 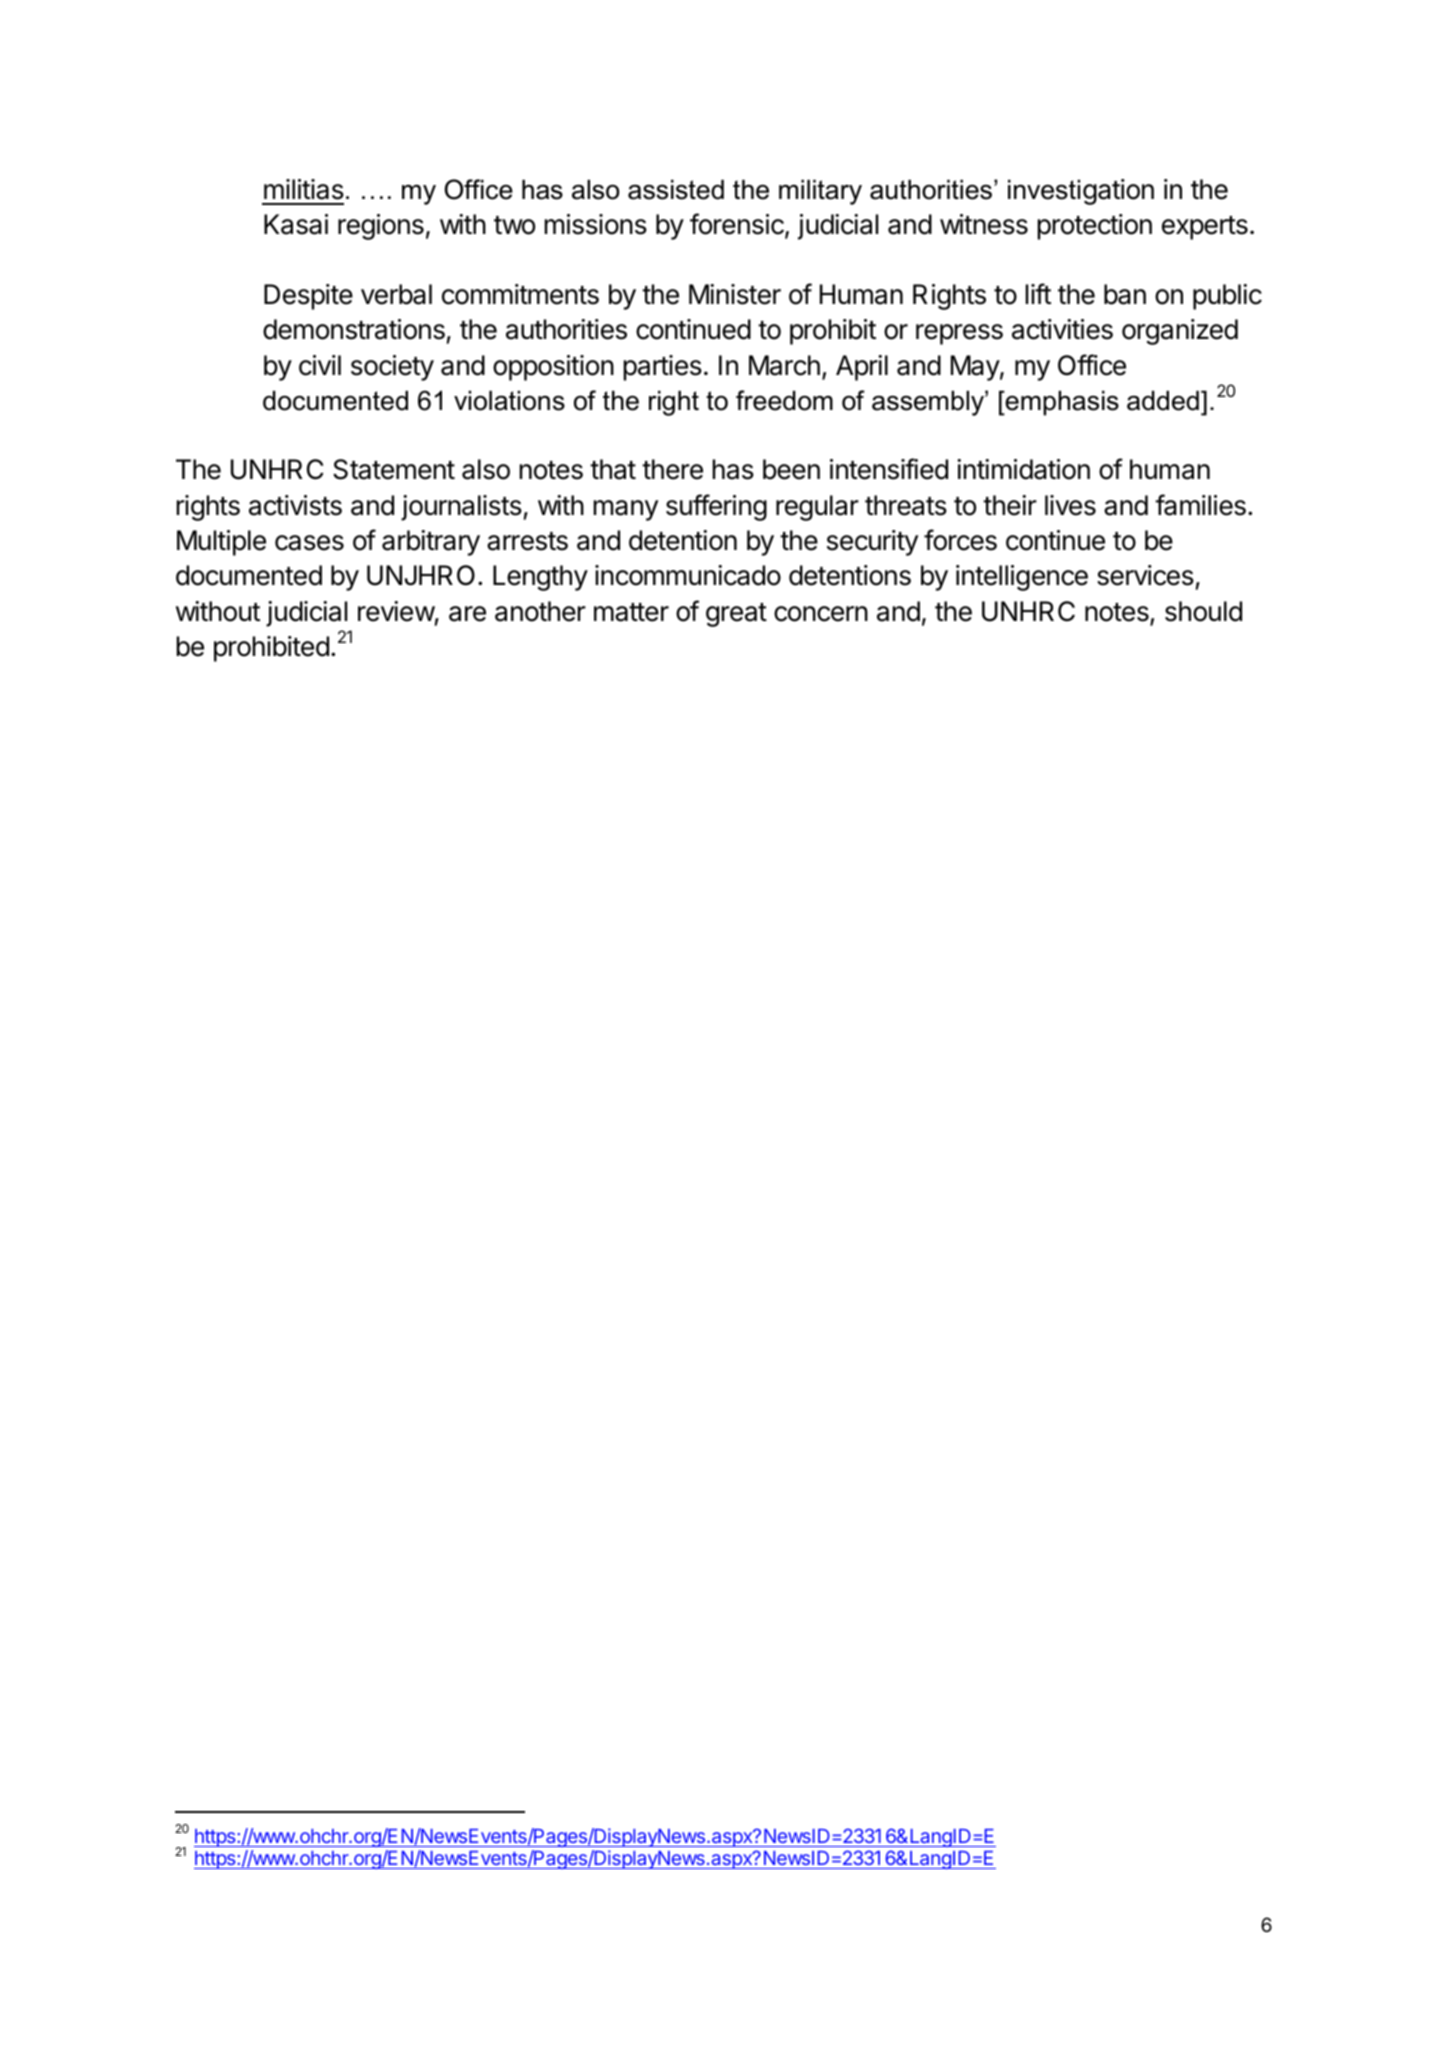 What do you see at coordinates (1081, 192) in the document?
I see `investigation` at bounding box center [1081, 192].
